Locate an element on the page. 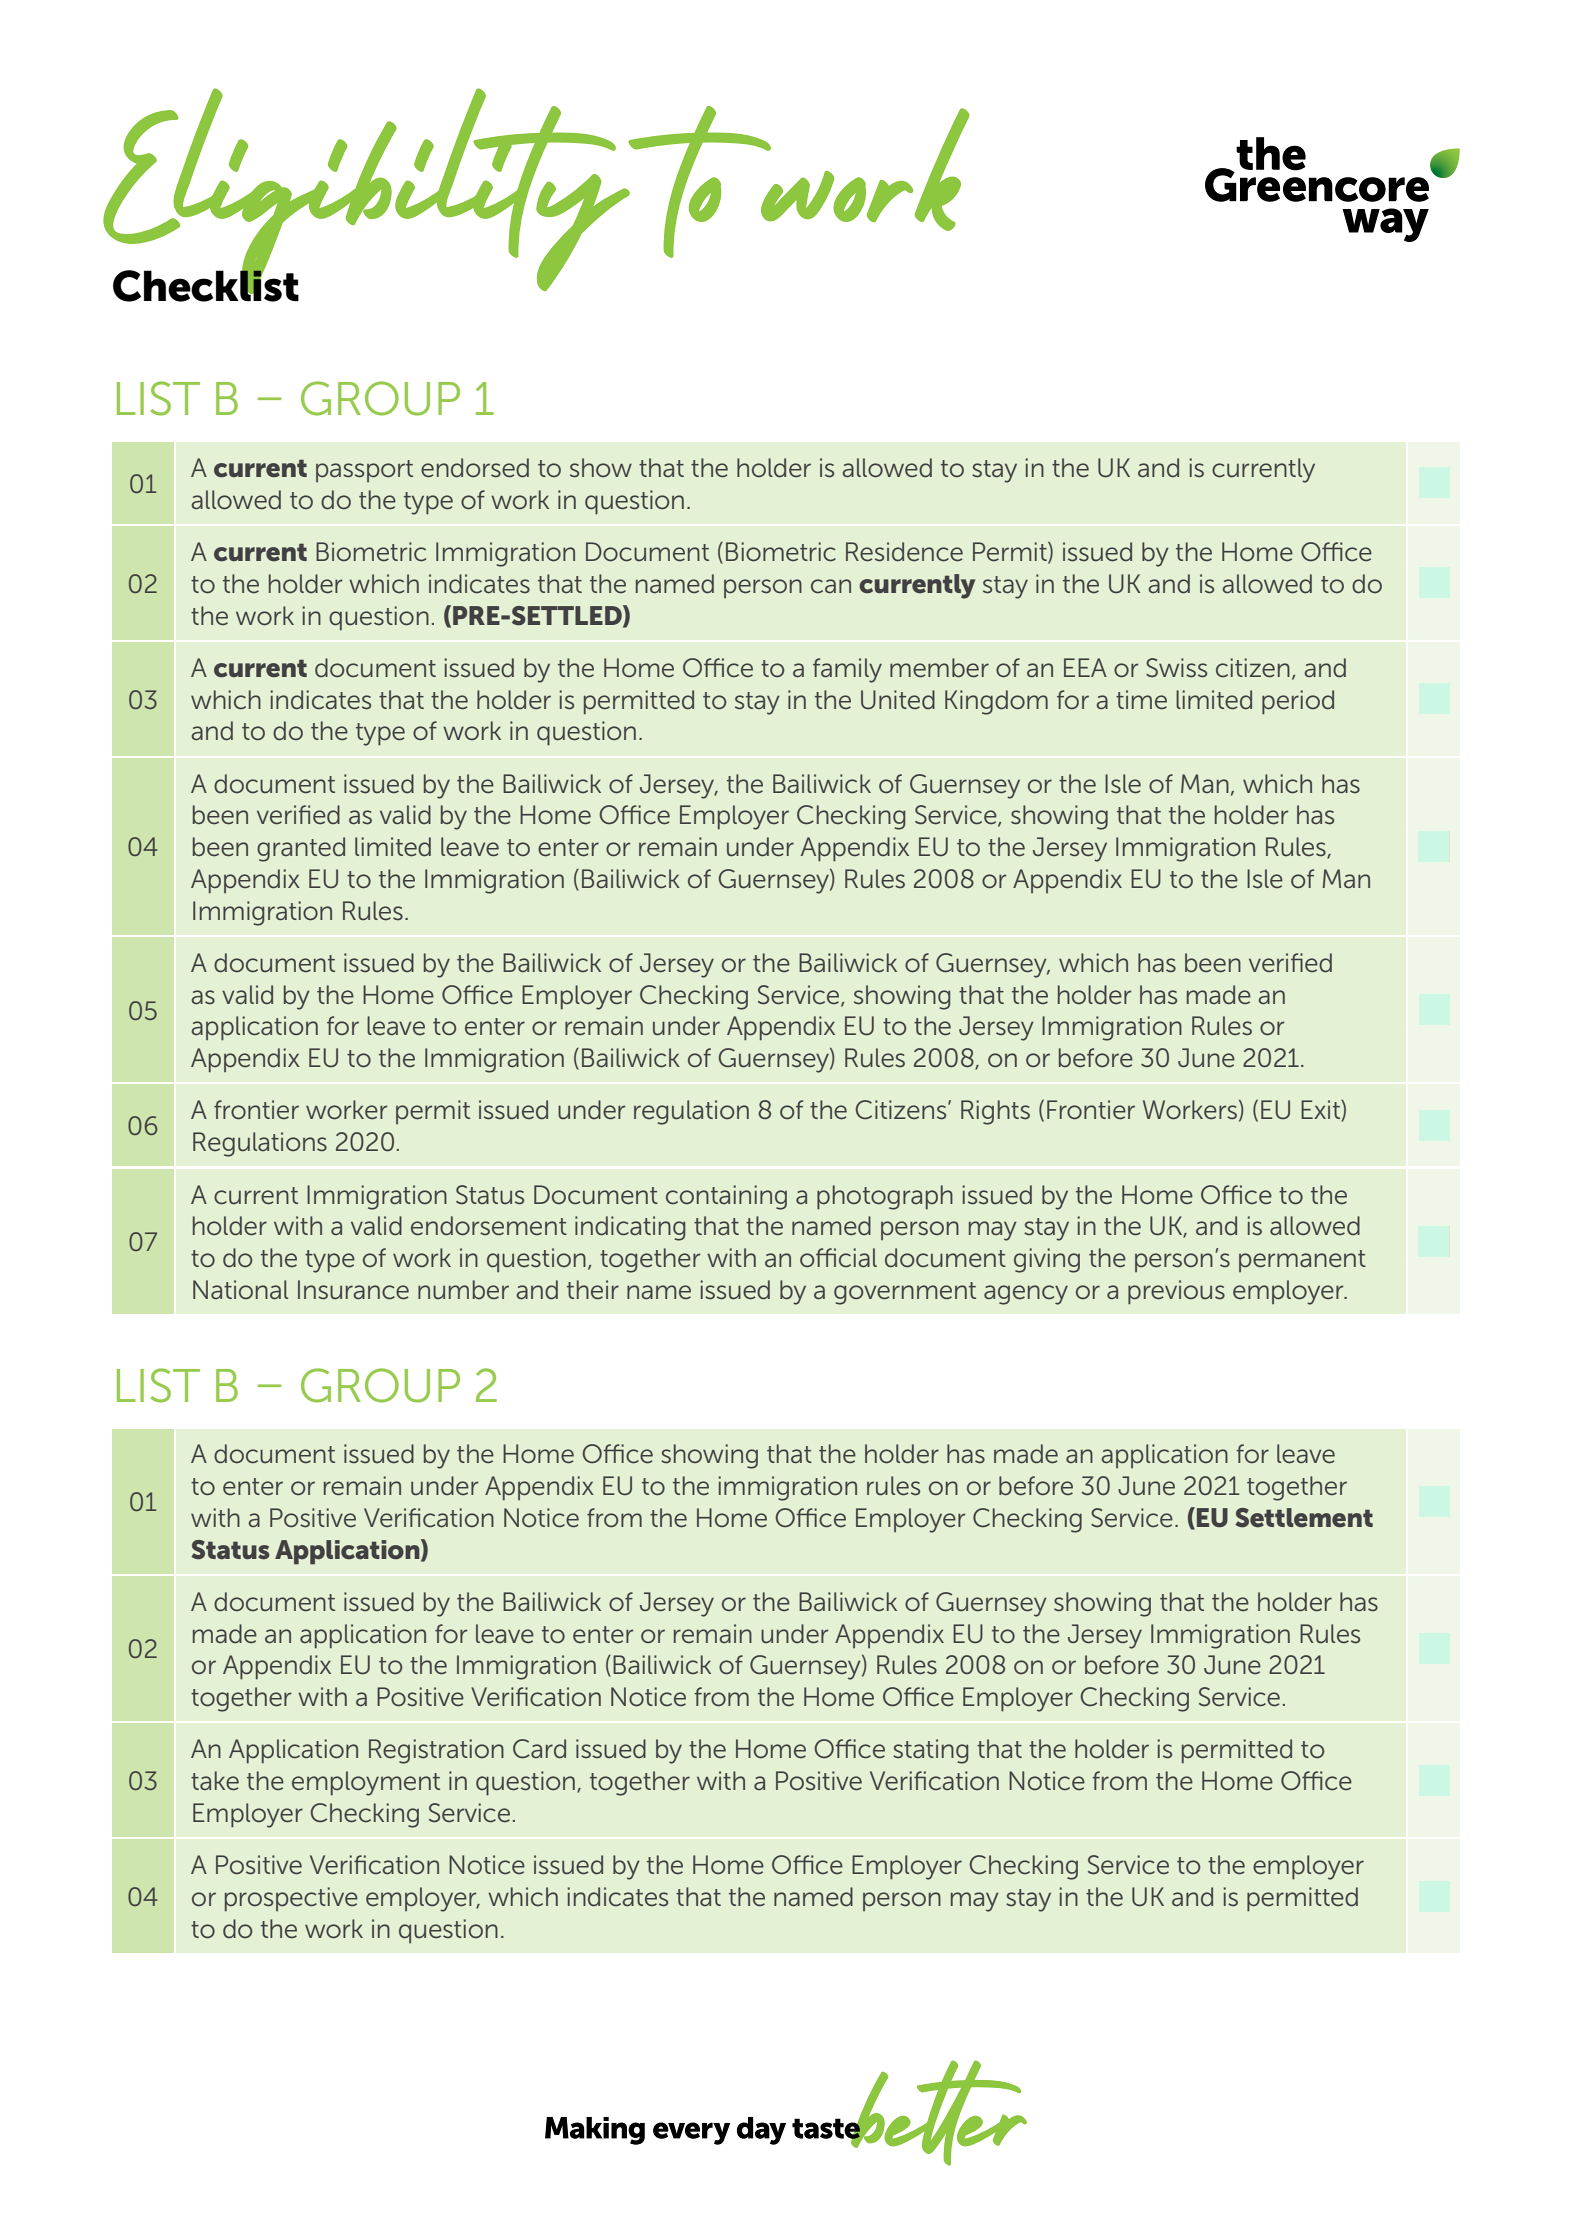  endorsed is located at coordinates (475, 468).
